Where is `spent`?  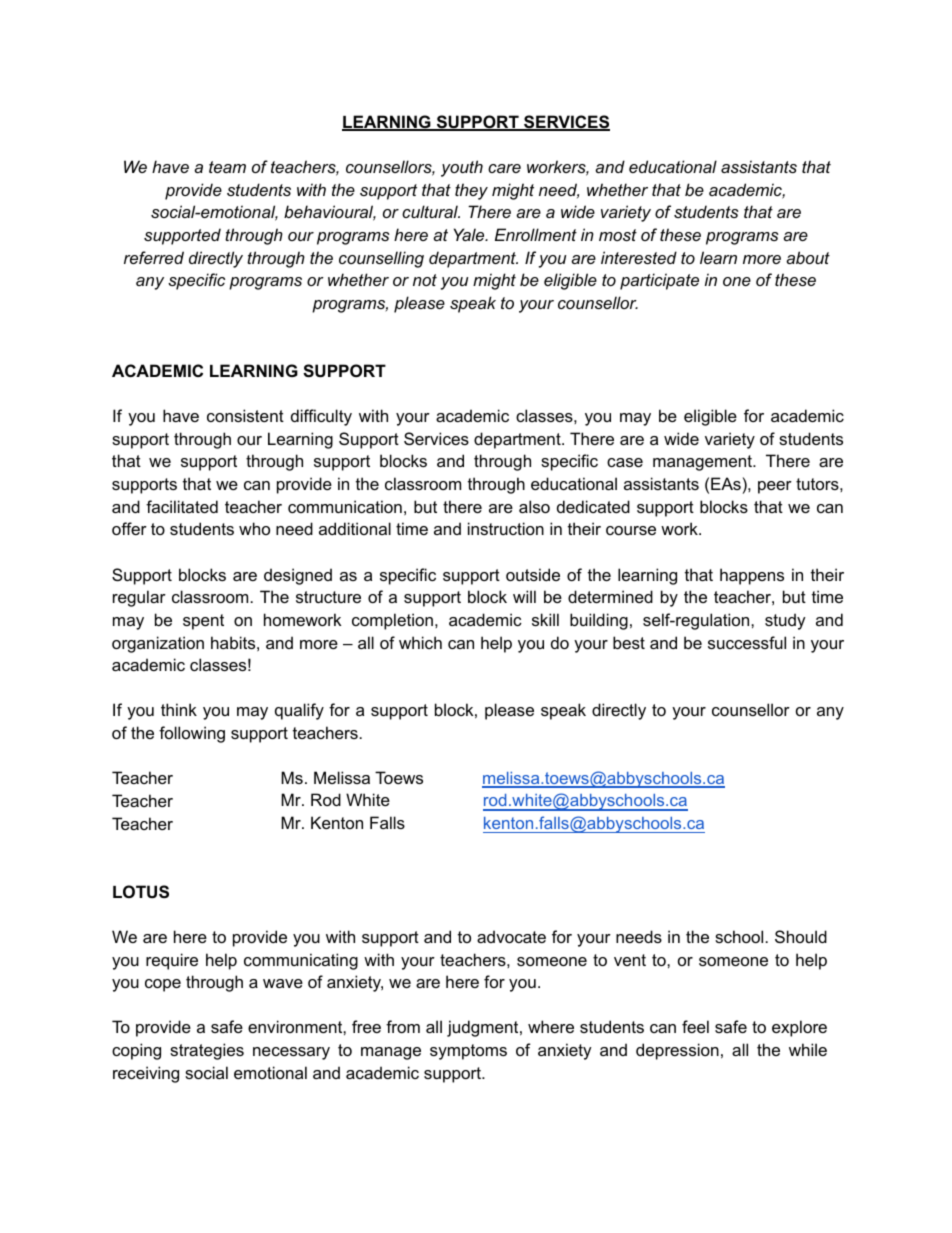 spent is located at coordinates (203, 622).
